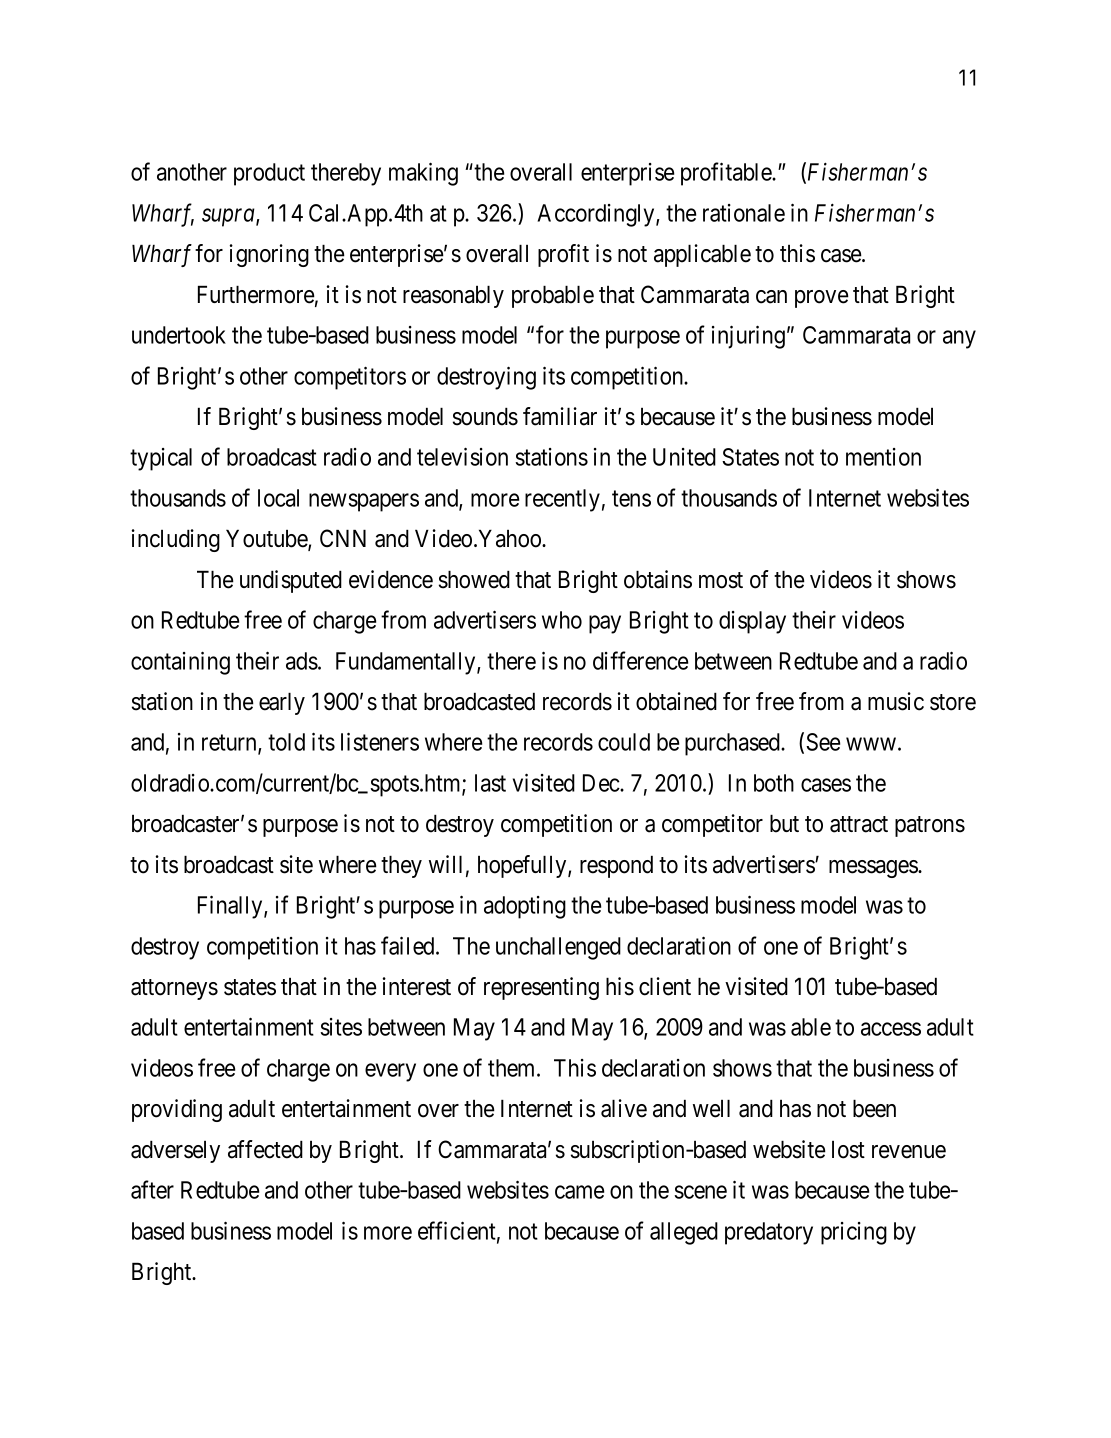 This screenshot has height=1438, width=1111. What do you see at coordinates (265, 1149) in the screenshot?
I see `affected` at bounding box center [265, 1149].
